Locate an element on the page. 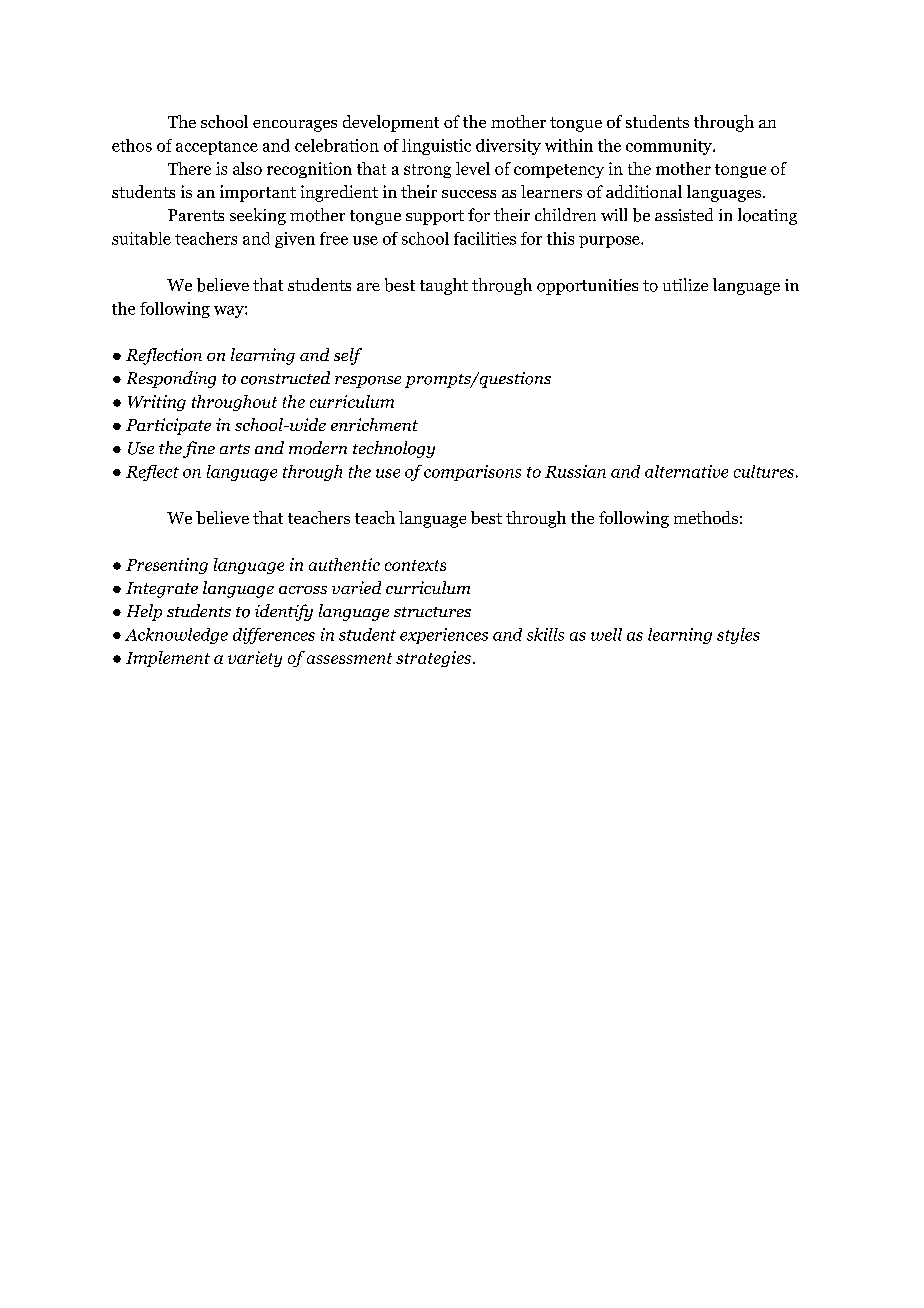 The width and height of the document is (924, 1308). response is located at coordinates (368, 382).
